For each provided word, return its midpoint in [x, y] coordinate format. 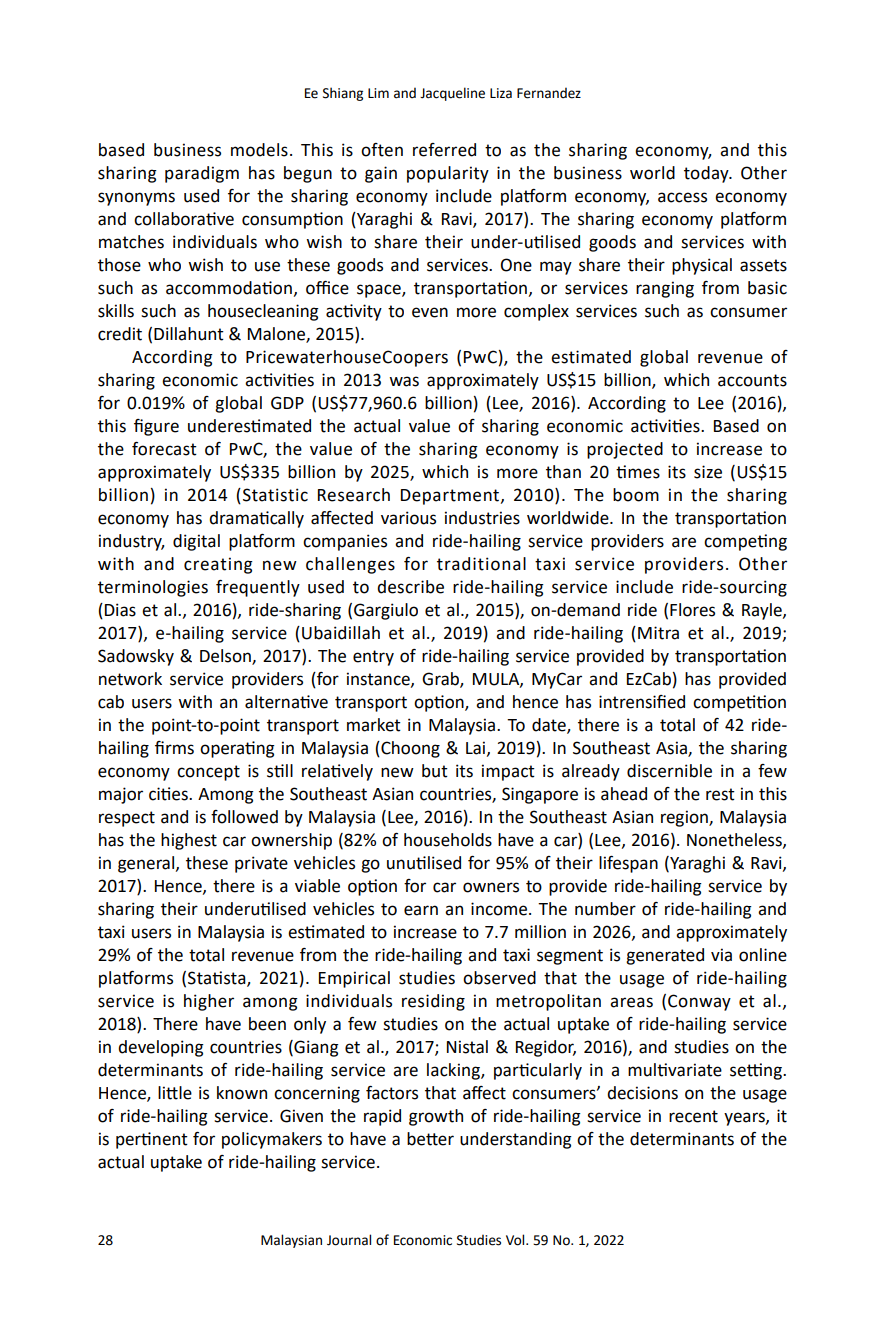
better [430, 1139]
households [448, 840]
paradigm [202, 174]
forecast [164, 449]
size [708, 472]
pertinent [152, 1140]
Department [451, 497]
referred [444, 150]
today [707, 174]
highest [189, 841]
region [685, 818]
